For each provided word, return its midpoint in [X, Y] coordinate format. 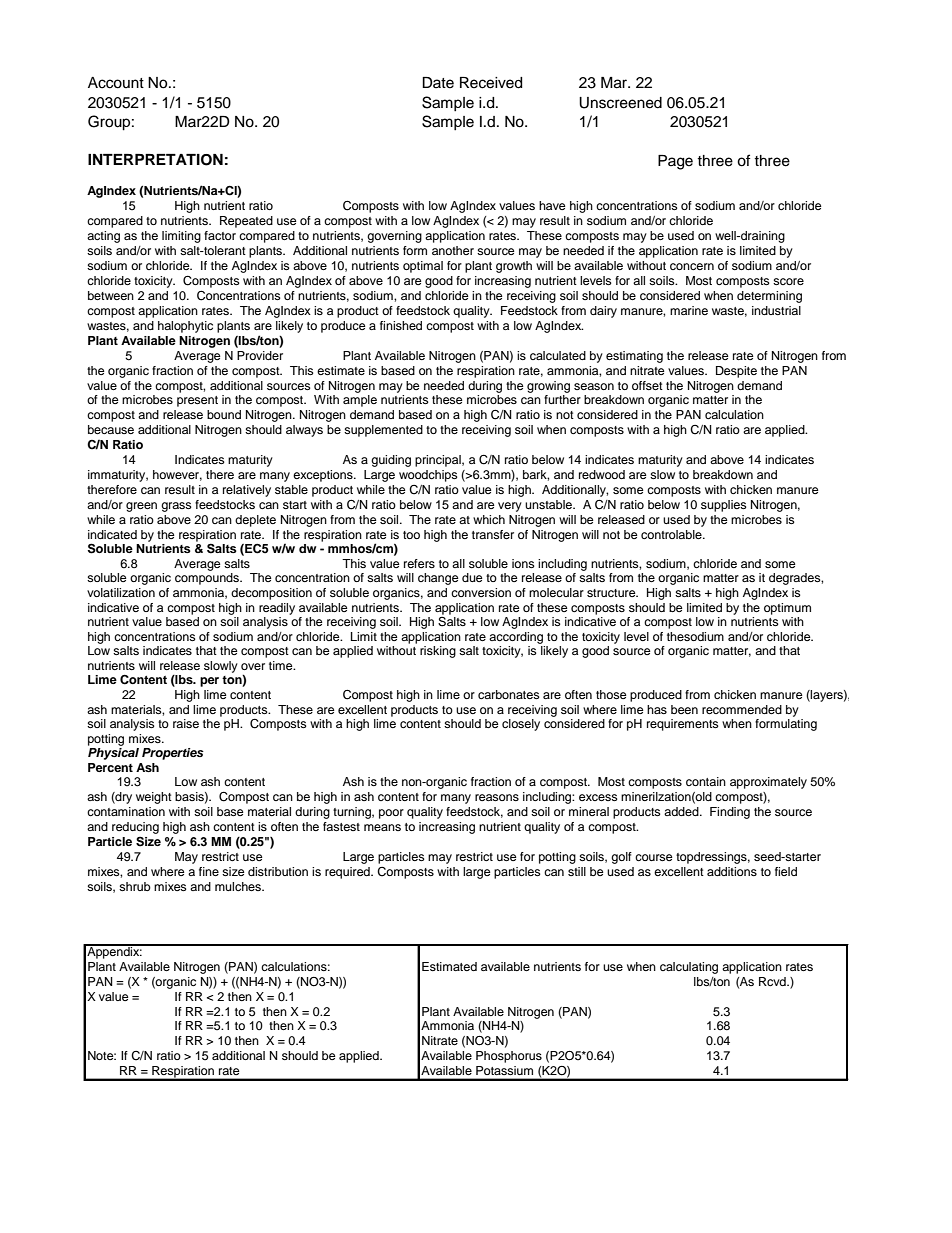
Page [675, 162]
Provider [260, 355]
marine [689, 310]
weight [154, 798]
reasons [497, 797]
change [438, 579]
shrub [135, 886]
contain [706, 781]
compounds [208, 579]
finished [401, 325]
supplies [724, 506]
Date [438, 83]
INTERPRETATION [155, 160]
